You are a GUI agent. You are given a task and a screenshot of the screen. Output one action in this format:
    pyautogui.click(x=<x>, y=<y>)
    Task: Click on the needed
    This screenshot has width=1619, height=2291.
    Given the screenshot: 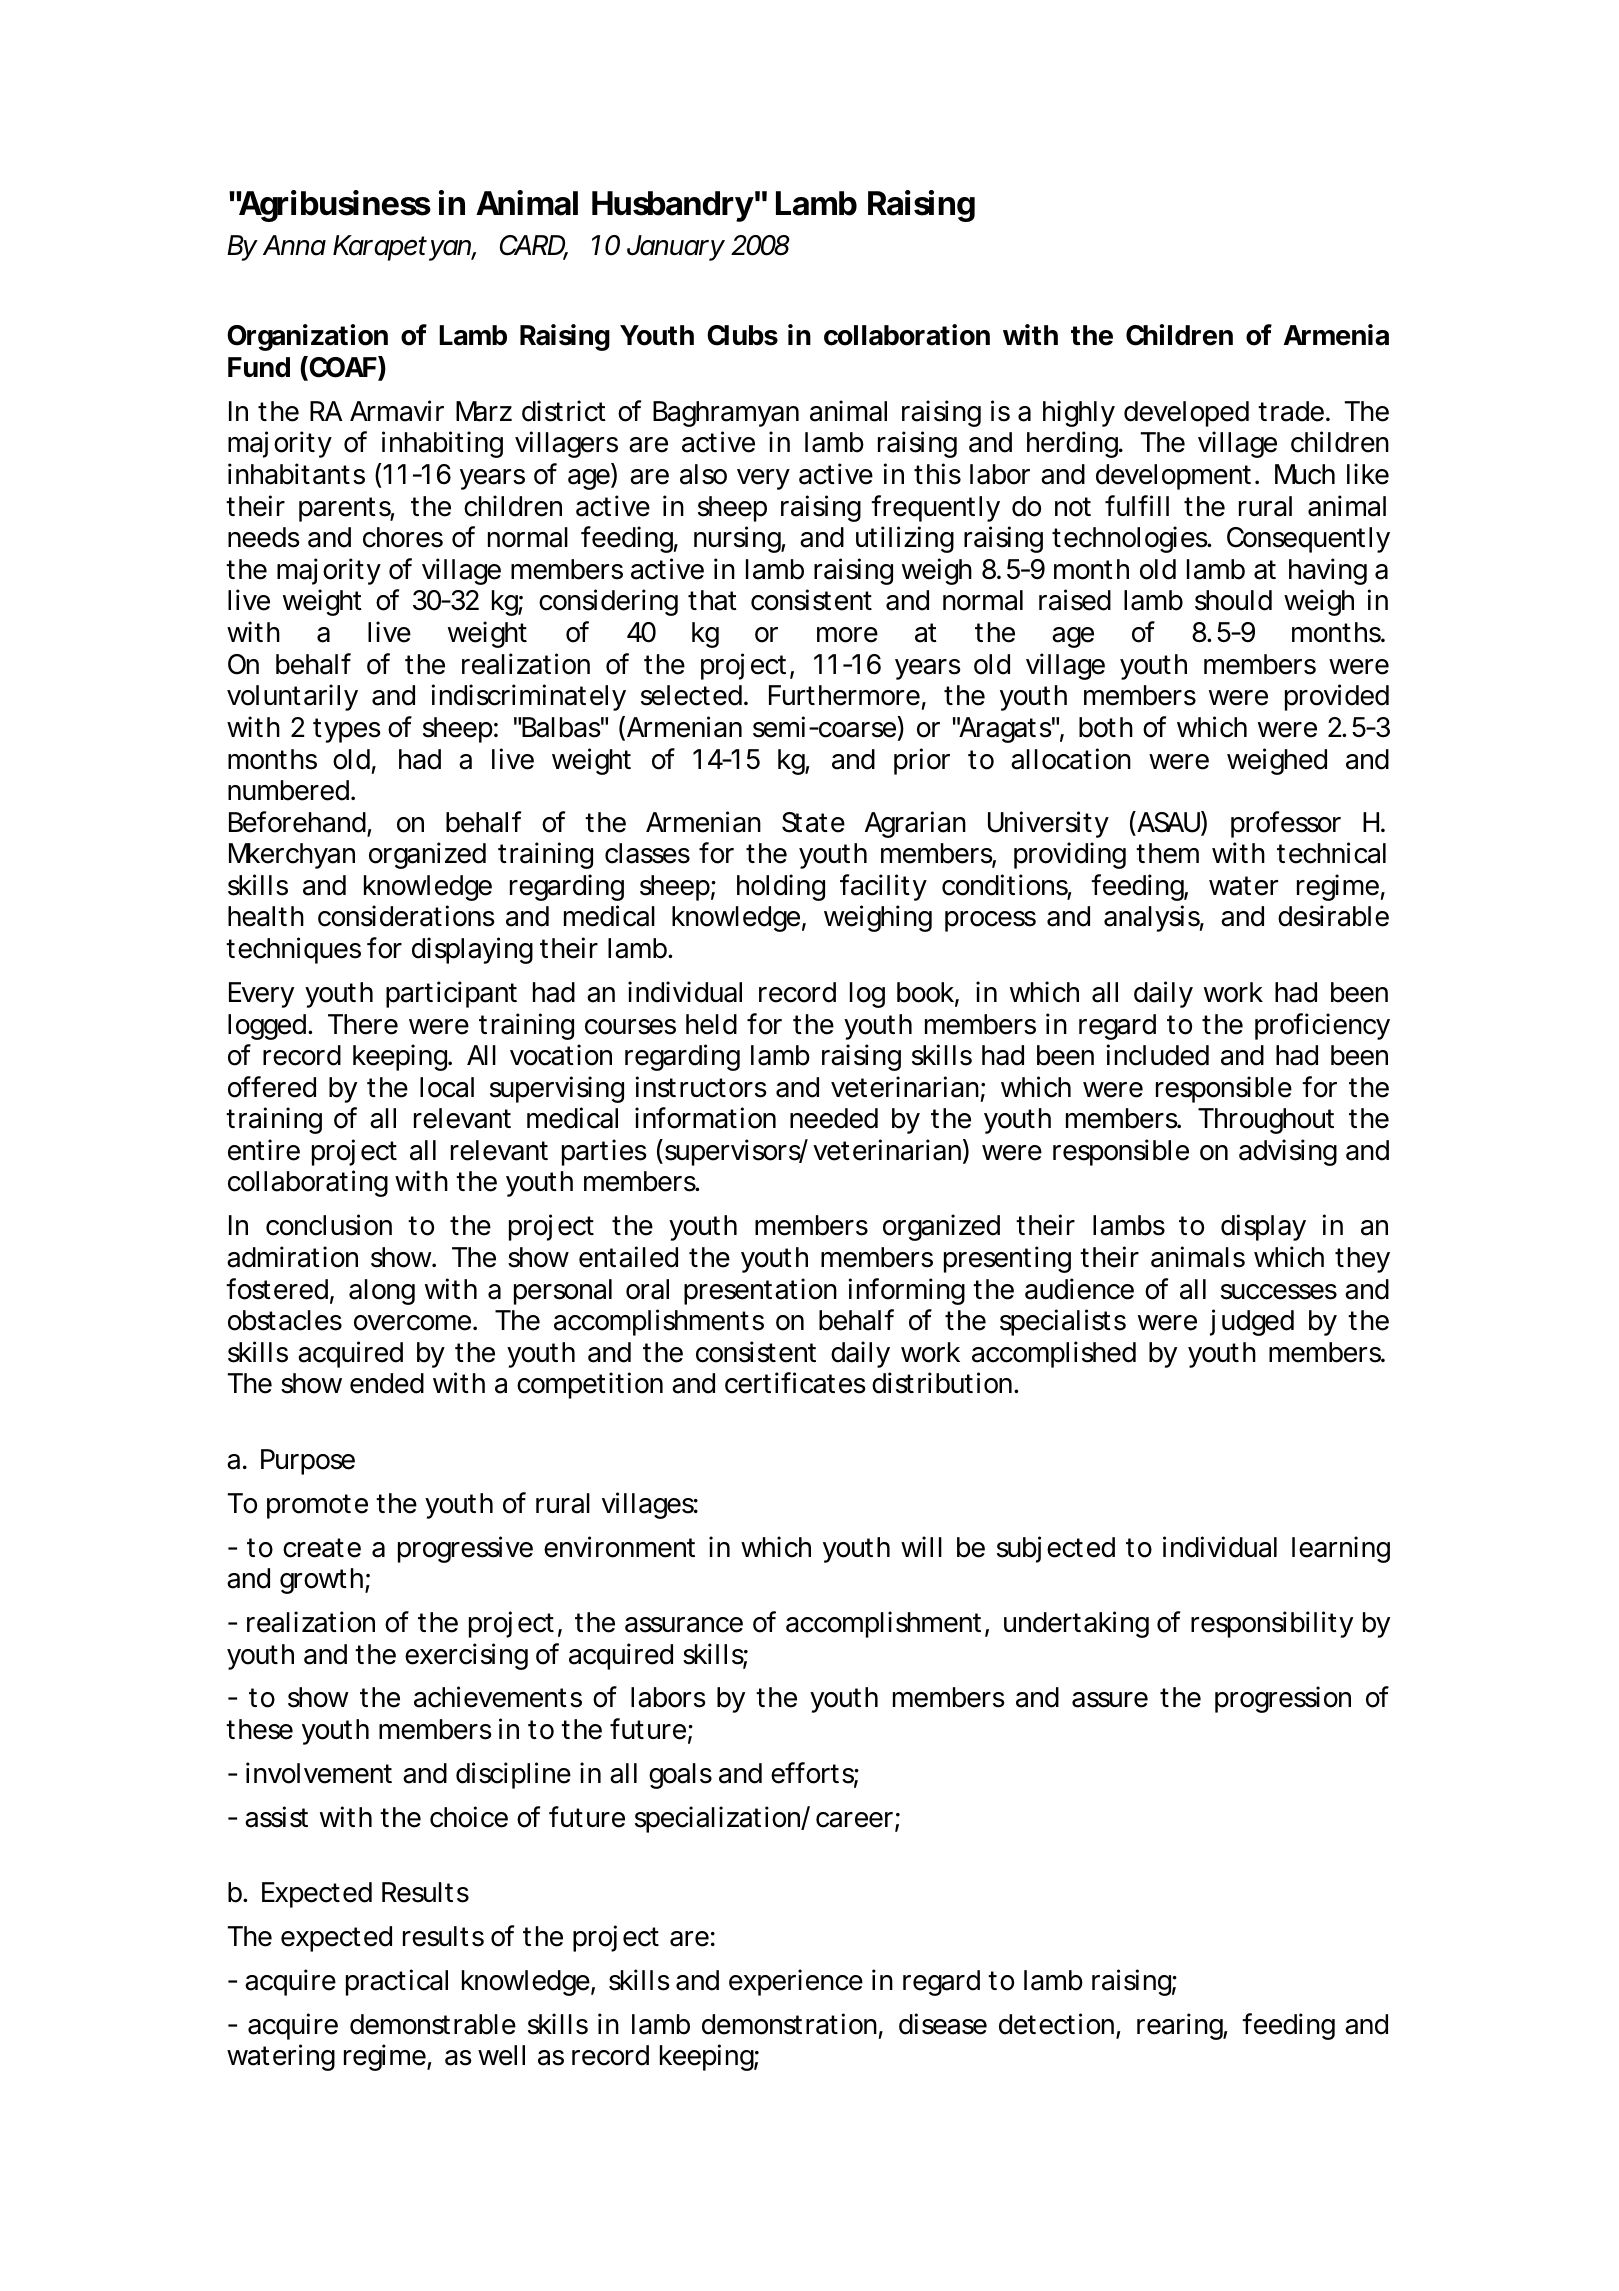 What is the action you would take?
    pyautogui.click(x=834, y=1118)
